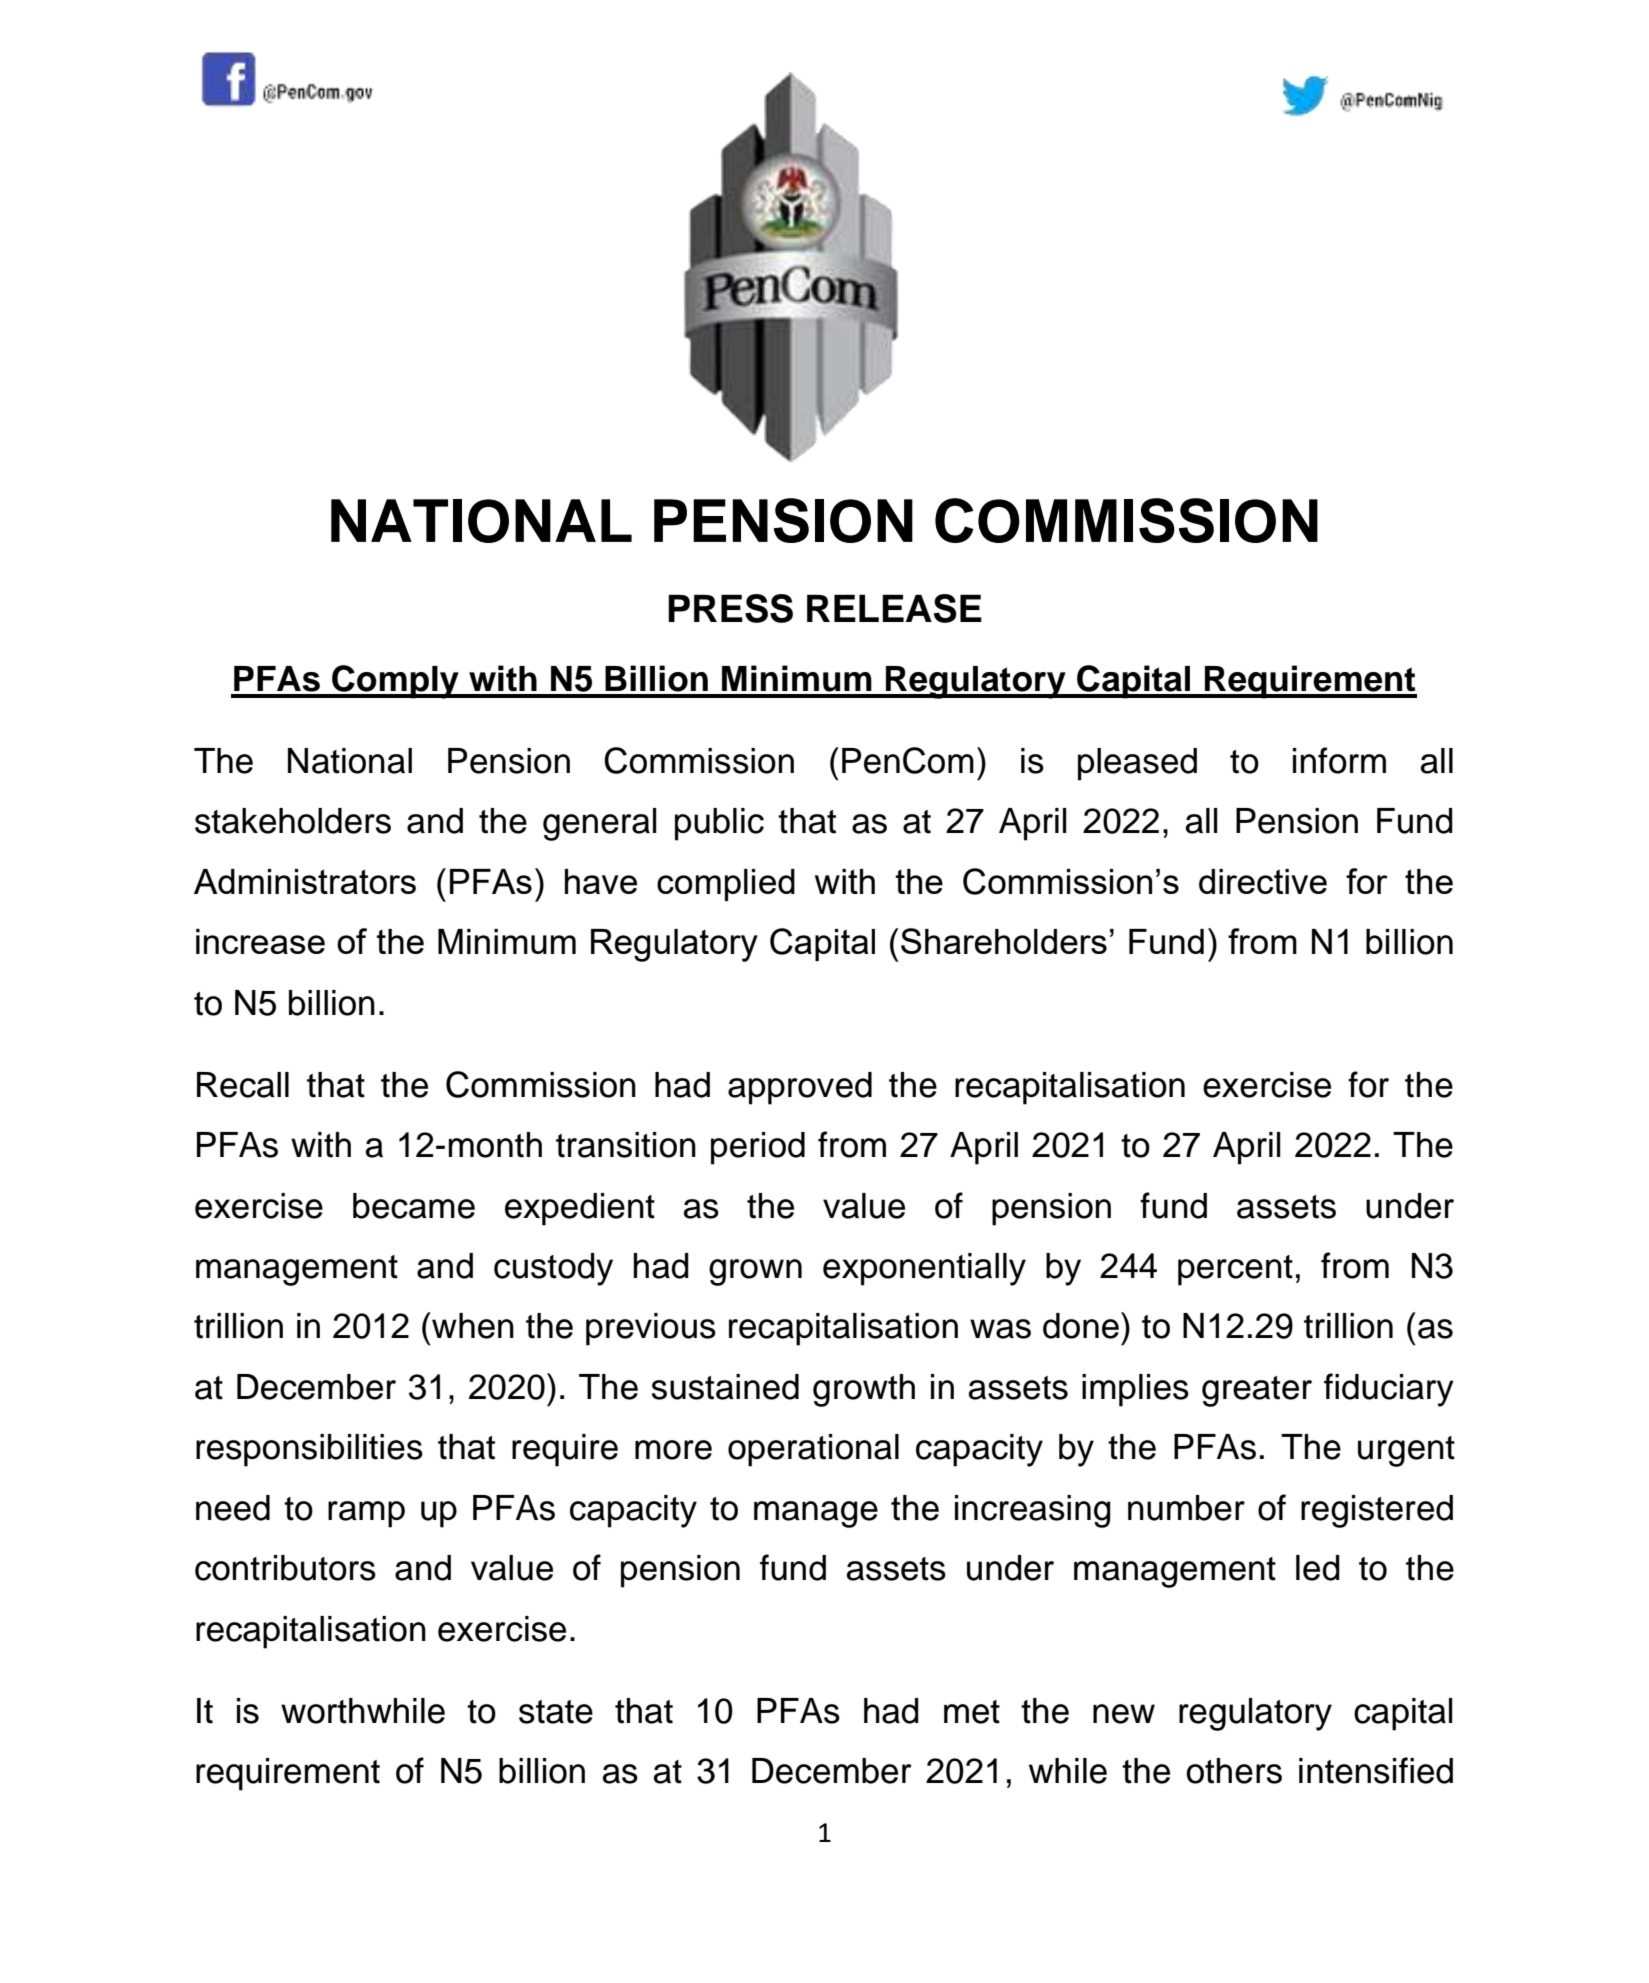  Describe the element at coordinates (1263, 881) in the screenshot. I see `directive` at that location.
